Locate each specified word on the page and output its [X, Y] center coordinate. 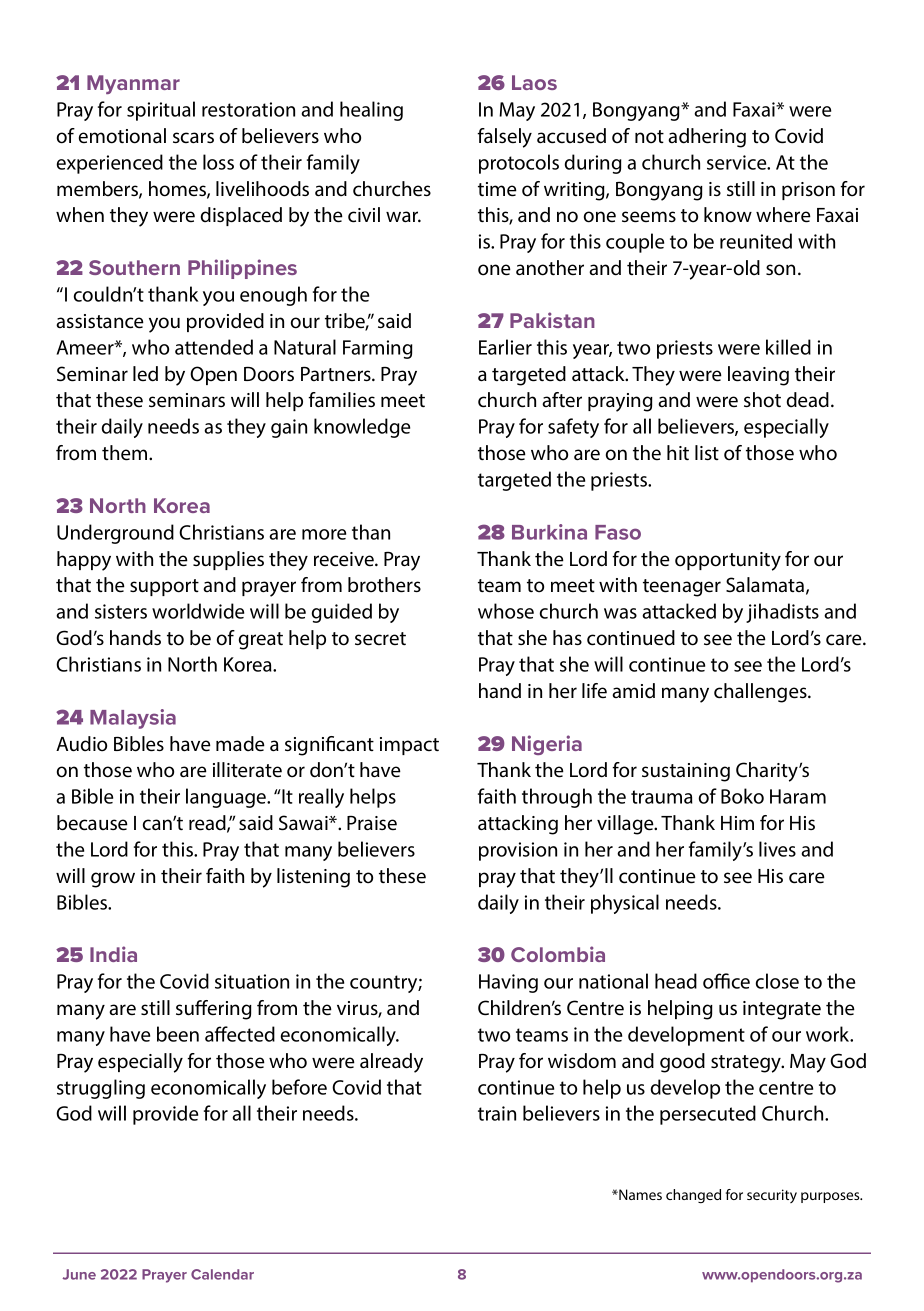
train [497, 1113]
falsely [504, 138]
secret [380, 639]
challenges [761, 693]
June [79, 1274]
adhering [707, 138]
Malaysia [133, 719]
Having [508, 983]
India [113, 954]
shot [762, 400]
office [726, 981]
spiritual [161, 111]
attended [214, 347]
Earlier [505, 347]
